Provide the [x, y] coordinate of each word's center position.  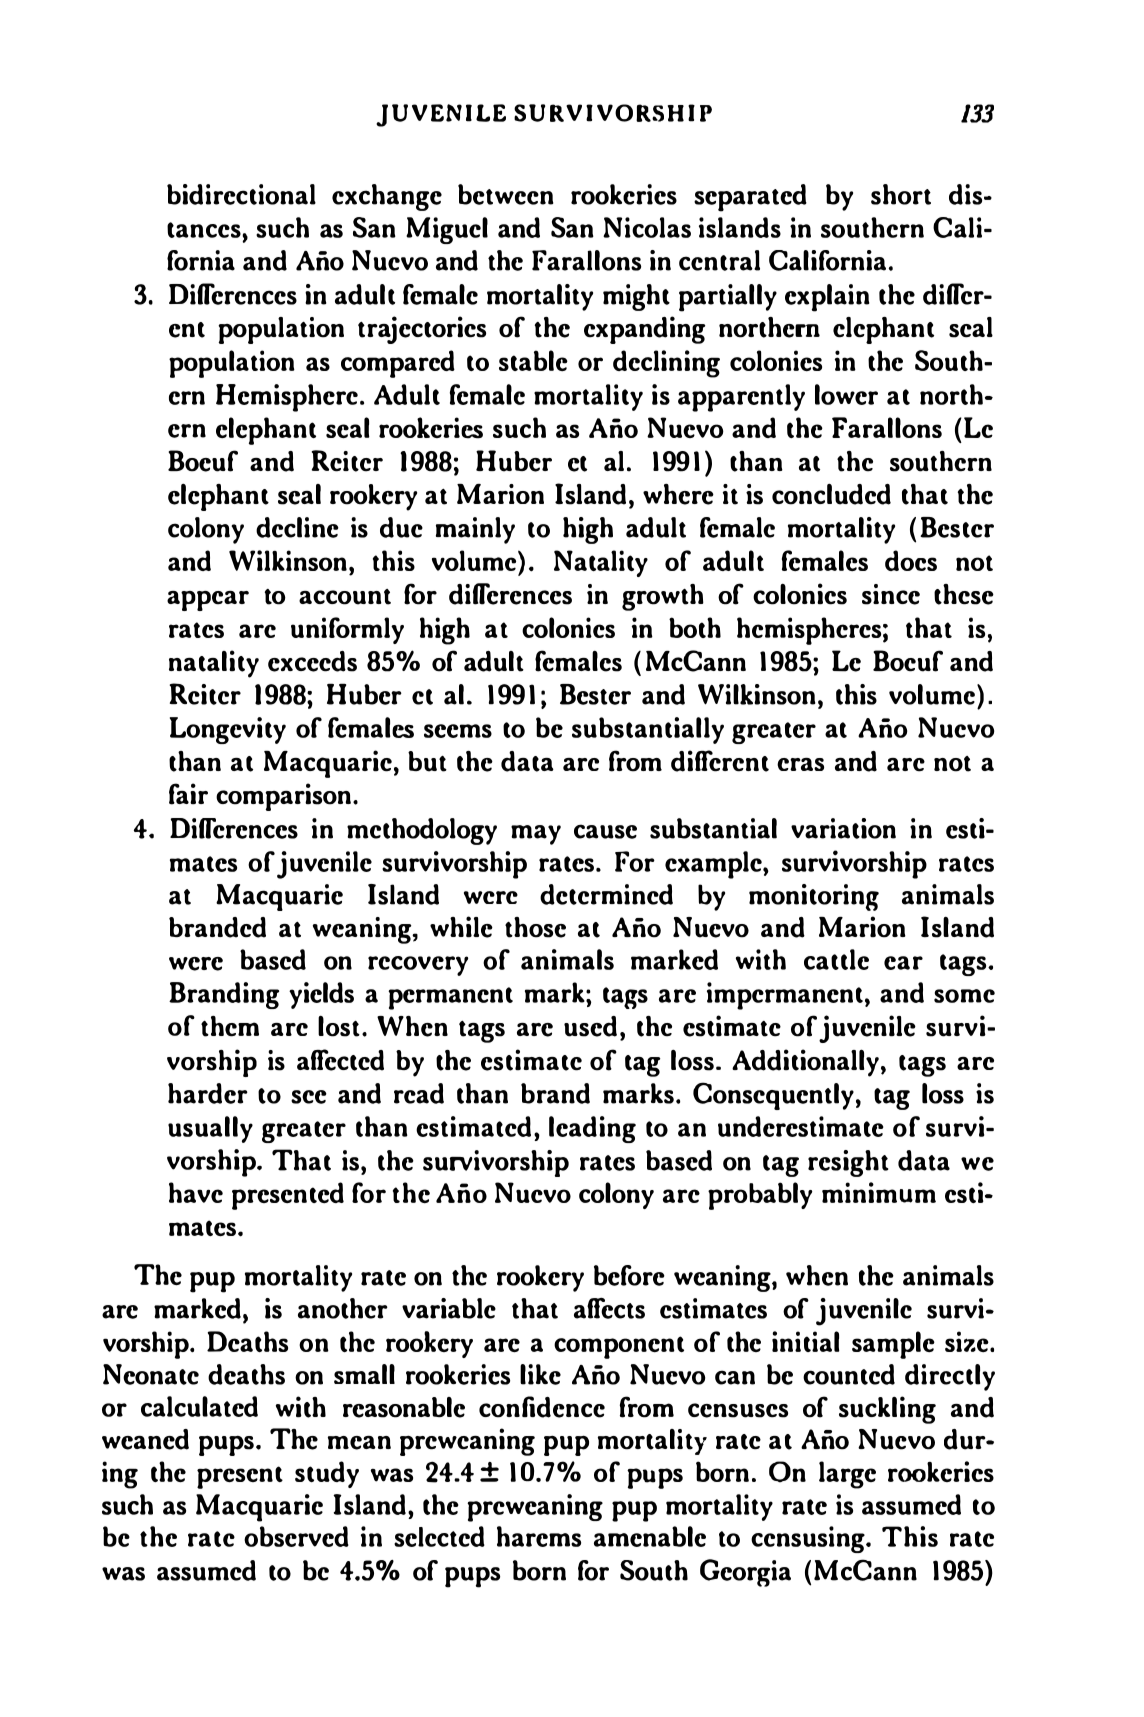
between [505, 194]
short [901, 194]
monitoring [814, 897]
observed [296, 1536]
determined [606, 894]
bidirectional [241, 194]
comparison [283, 797]
